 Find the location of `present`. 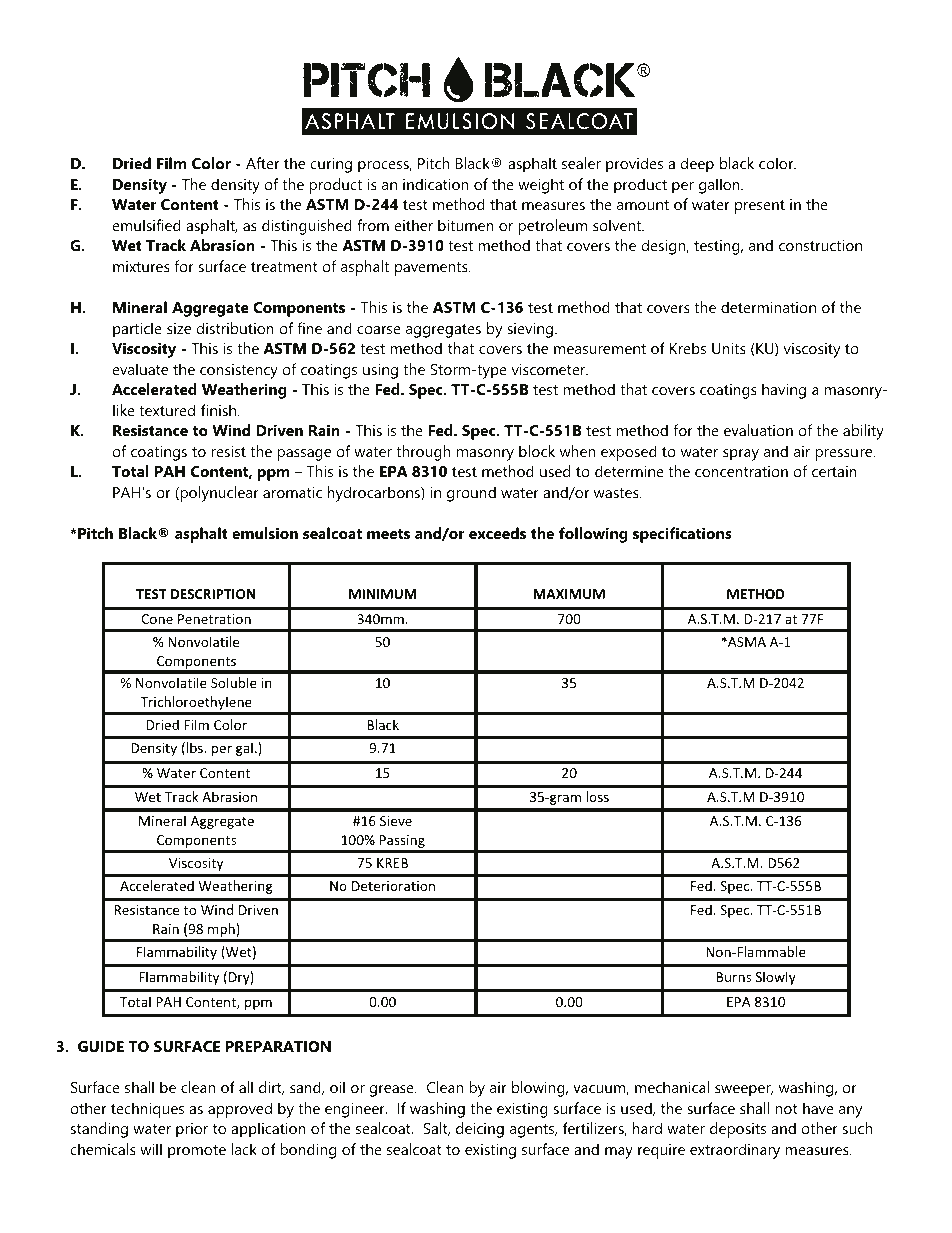

present is located at coordinates (760, 207).
